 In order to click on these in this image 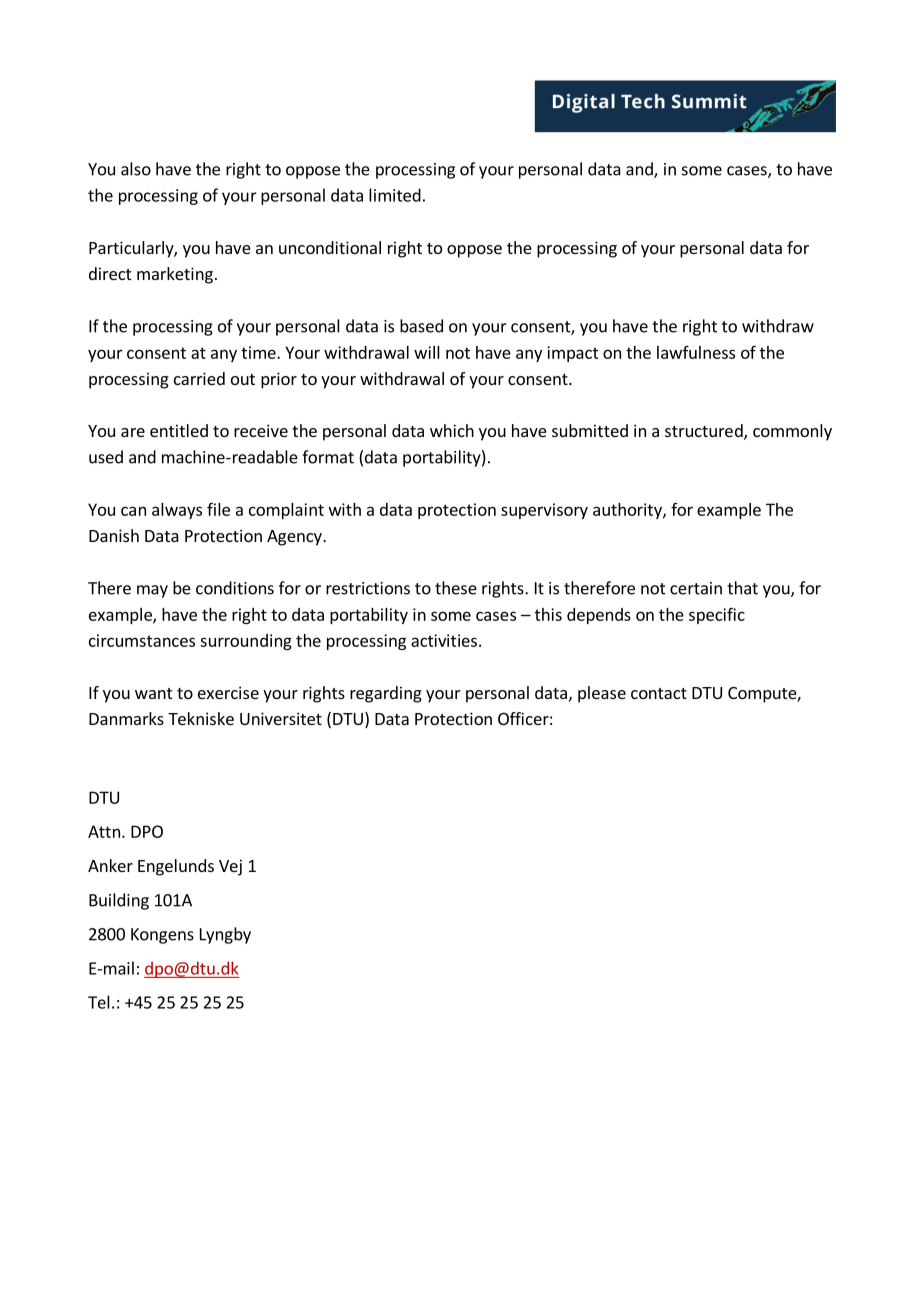, I will do `click(456, 588)`.
